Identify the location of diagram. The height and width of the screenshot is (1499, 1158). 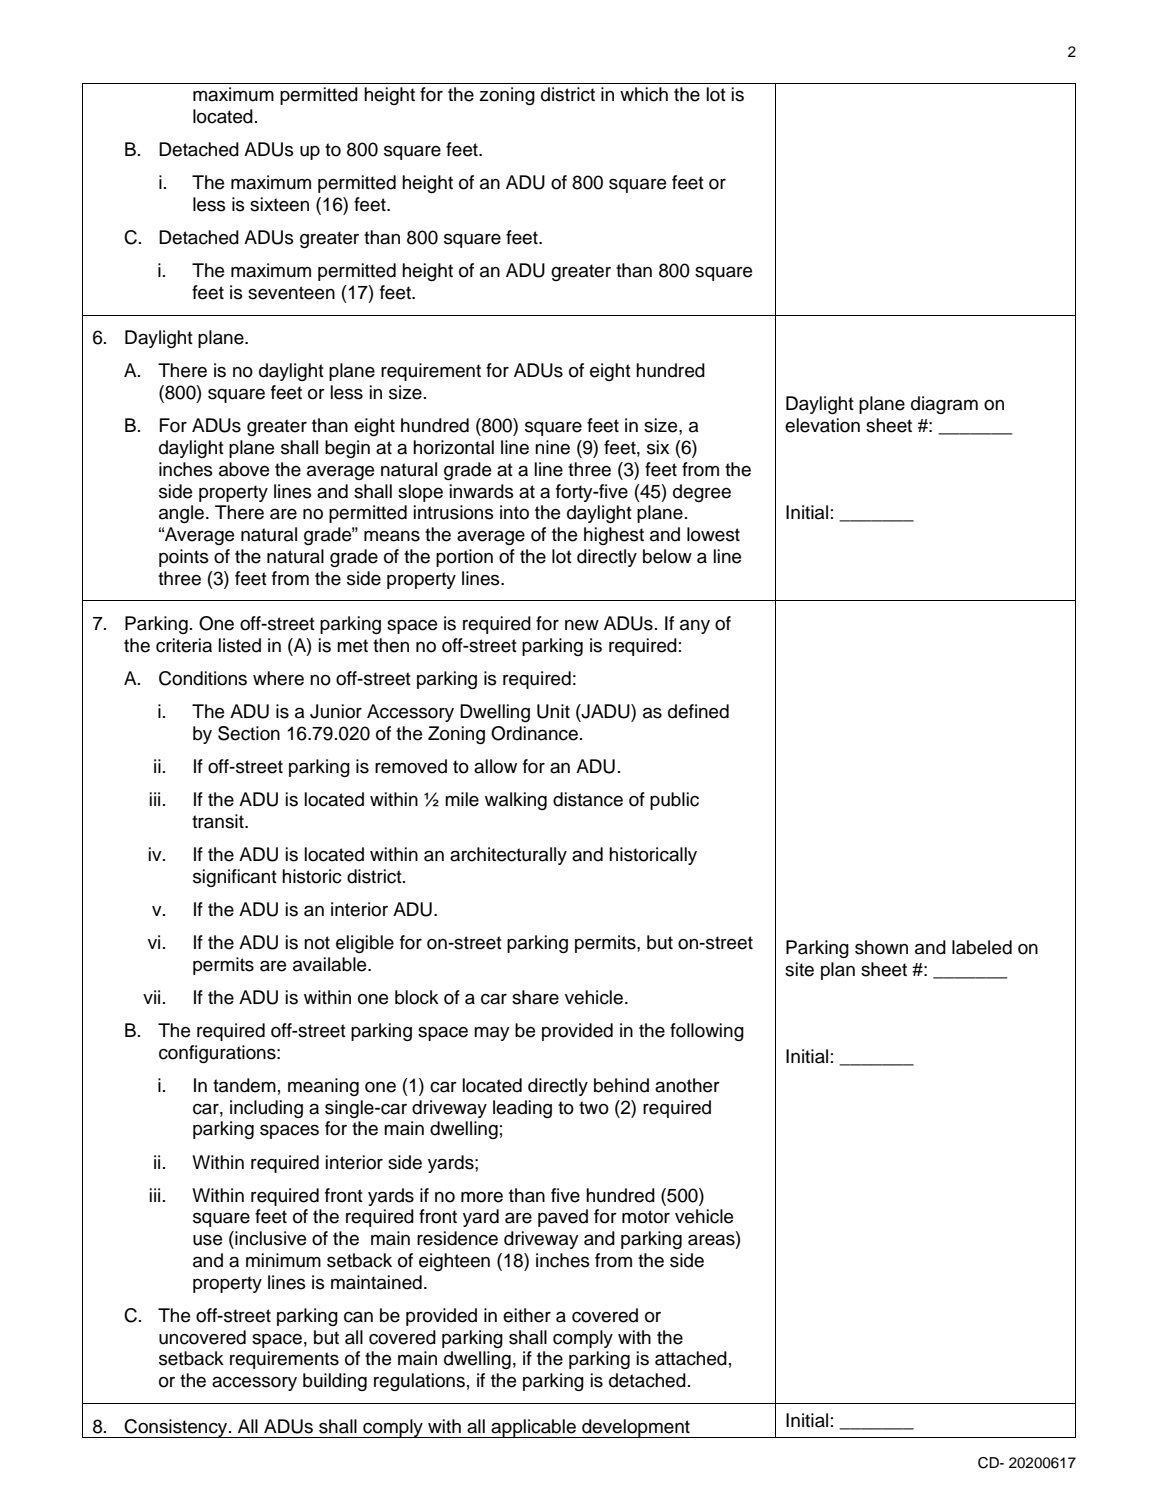
(944, 405).
